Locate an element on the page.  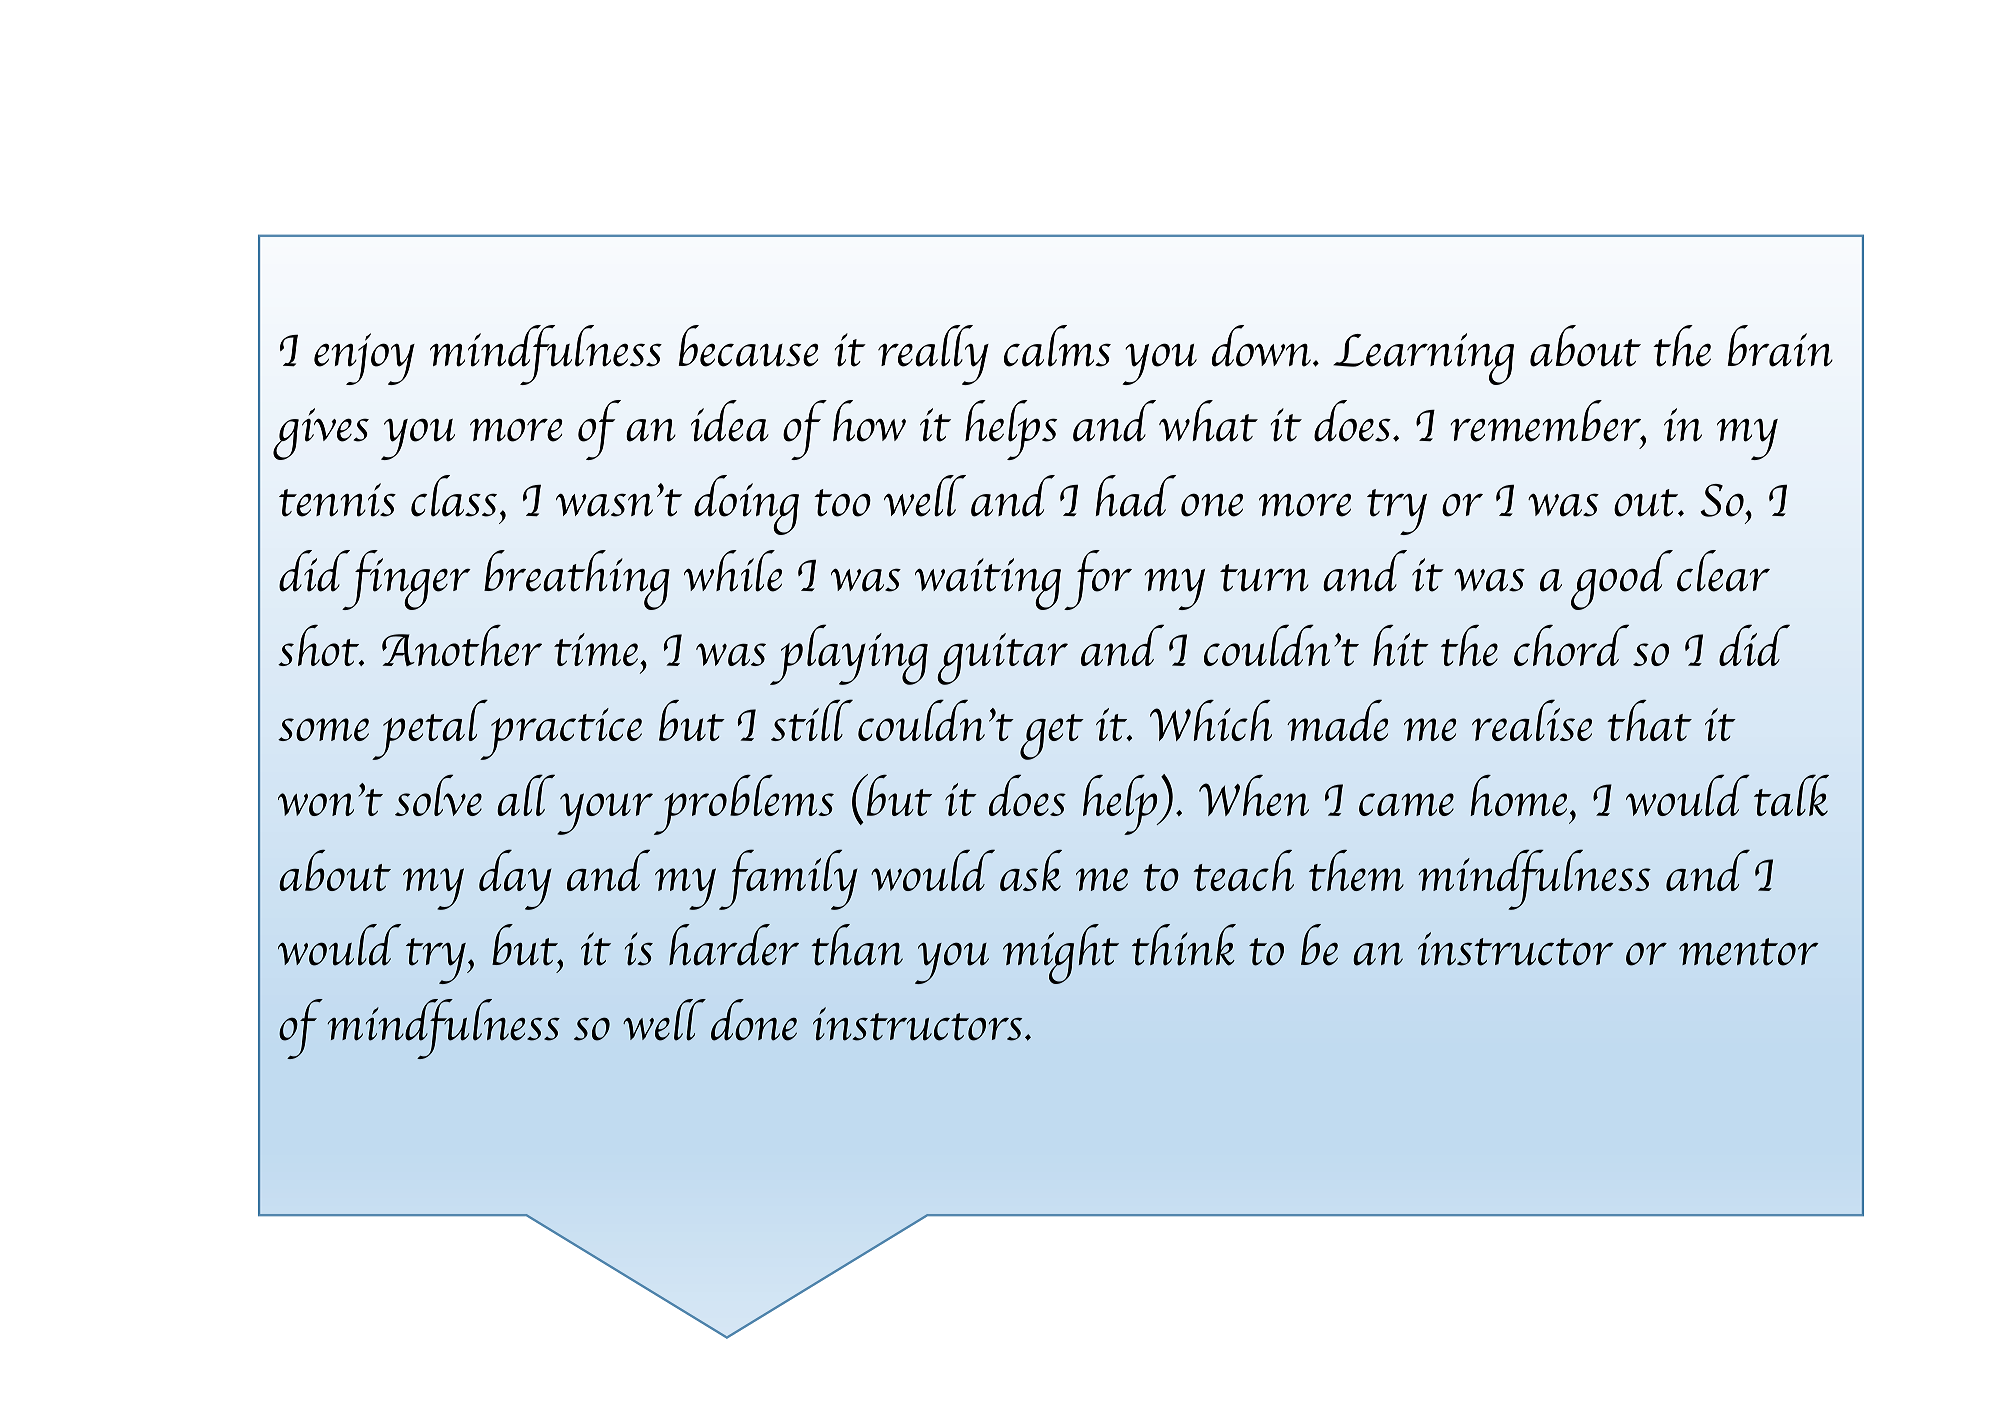
brain is located at coordinates (1780, 346).
